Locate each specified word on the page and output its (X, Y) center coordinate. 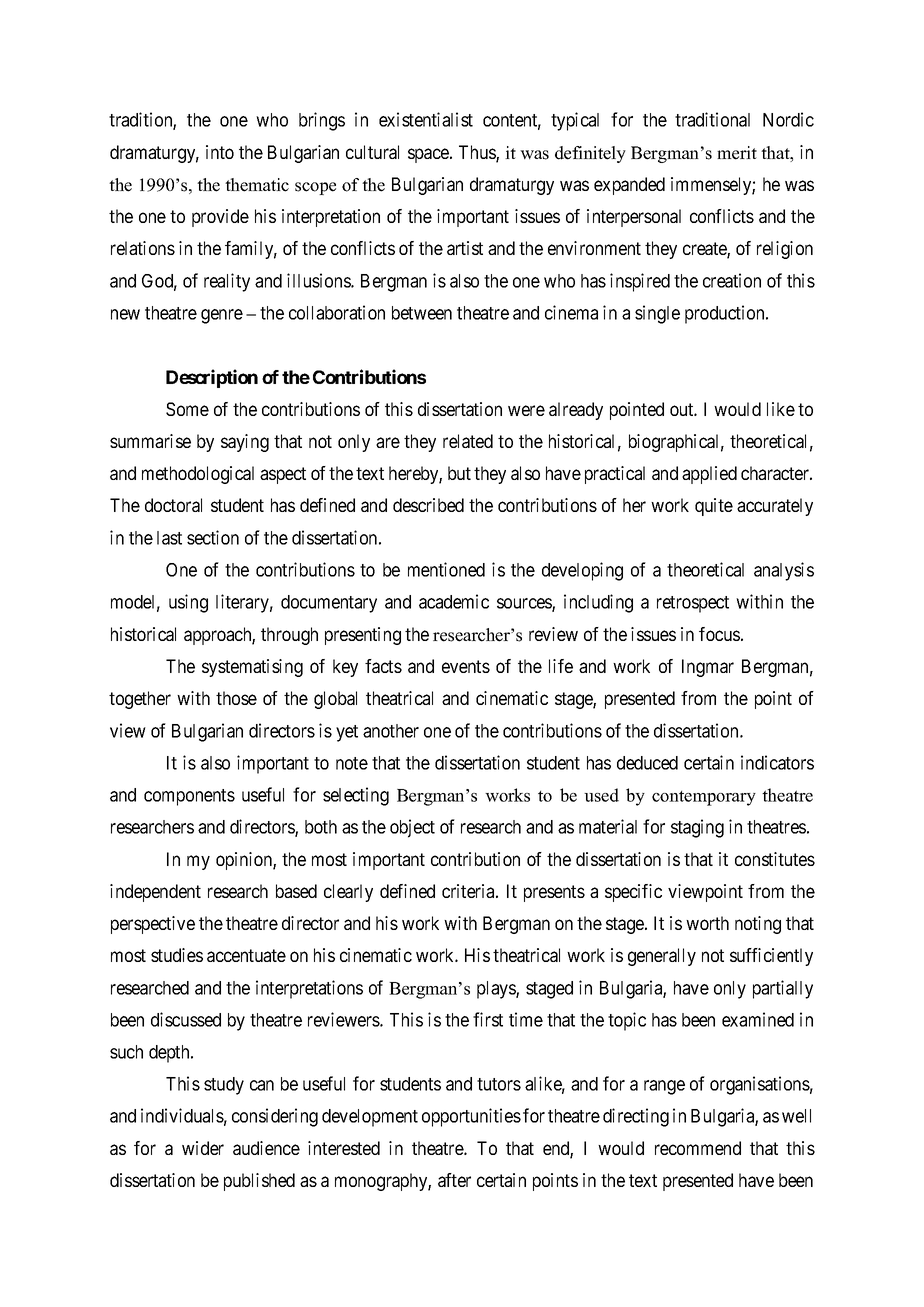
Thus (478, 153)
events (466, 666)
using (188, 603)
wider (203, 1148)
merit (737, 153)
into (220, 152)
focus (719, 634)
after (454, 1180)
